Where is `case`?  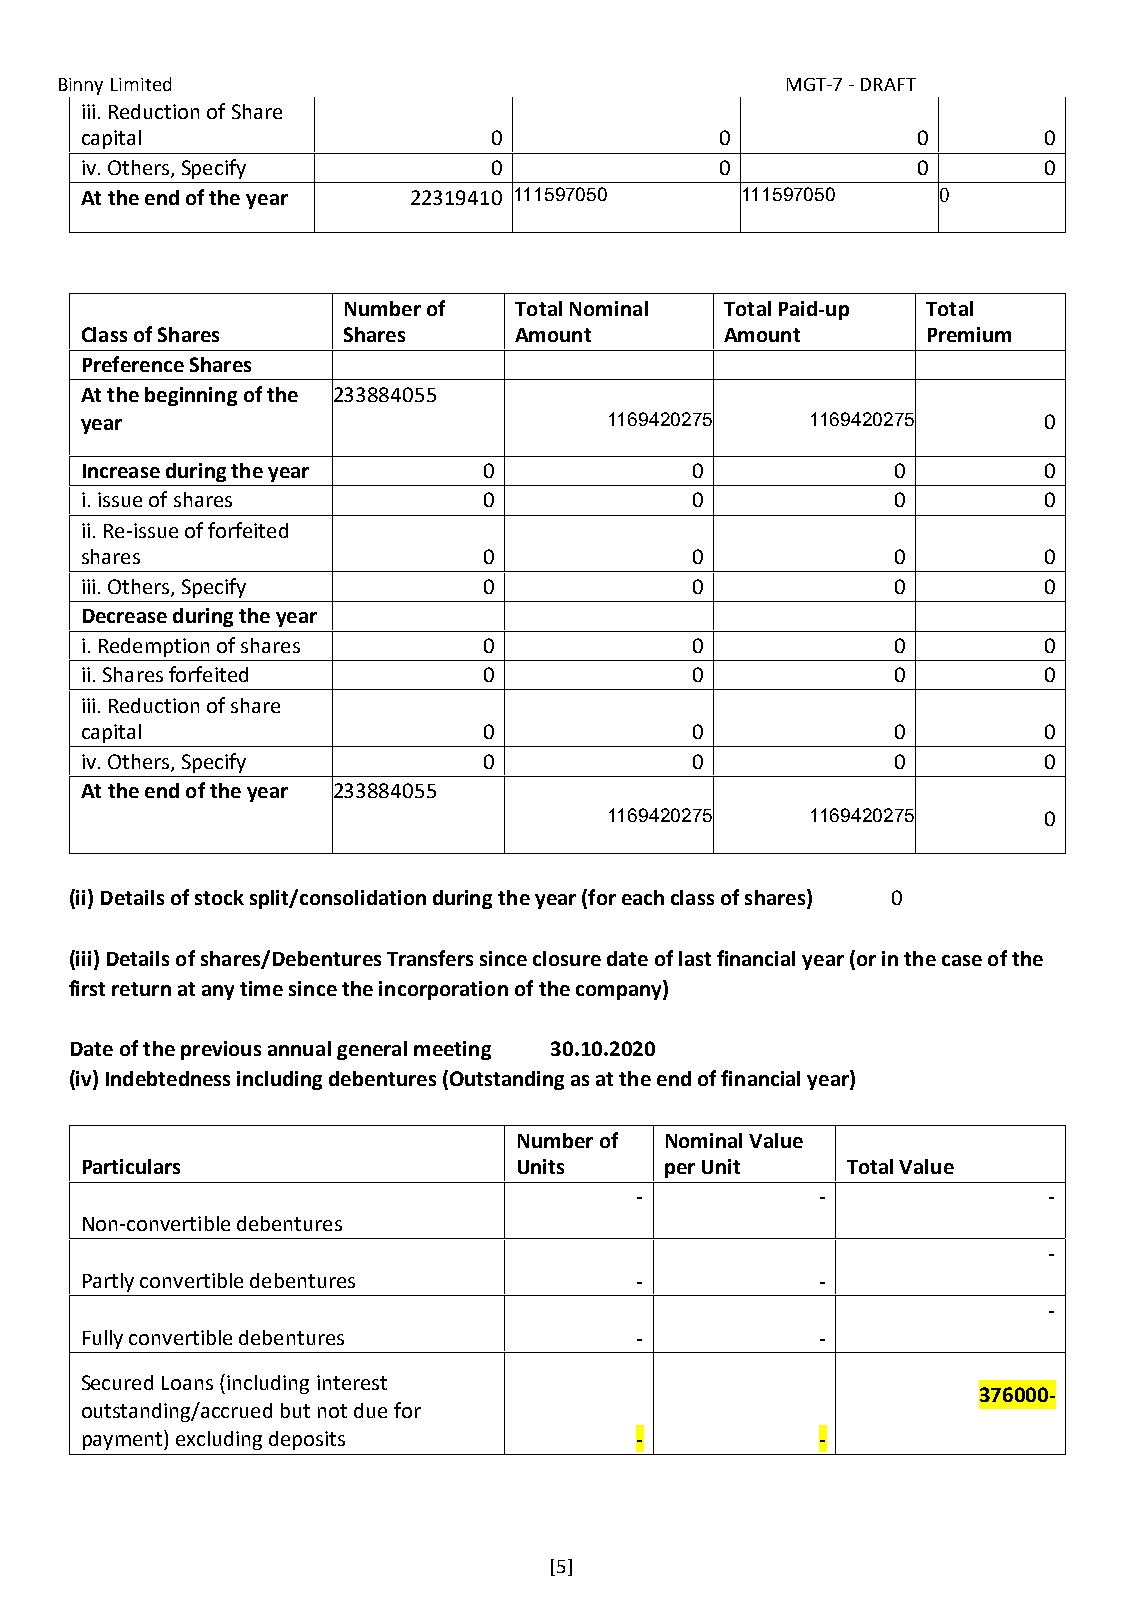
case is located at coordinates (962, 960).
